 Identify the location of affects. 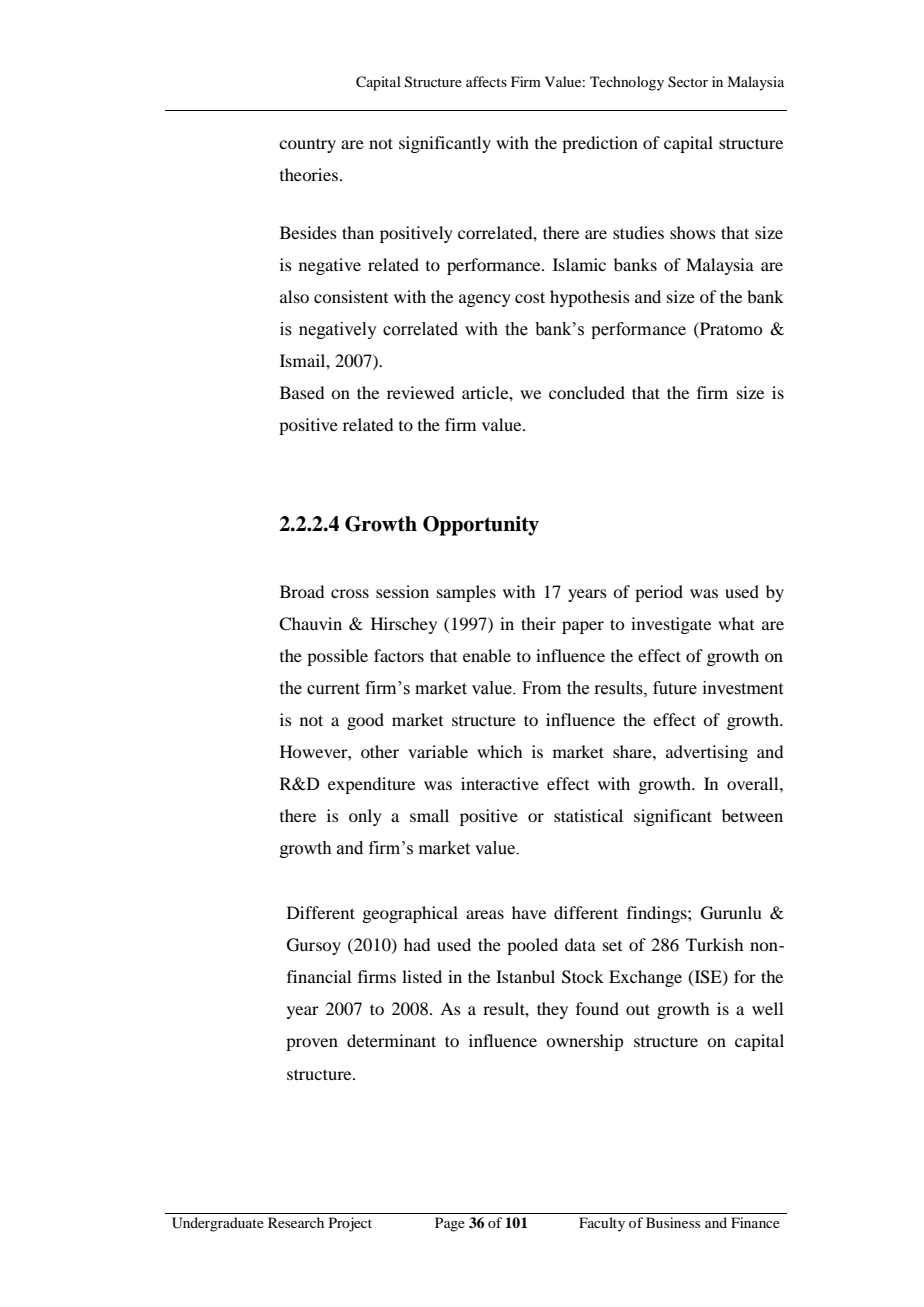
(486, 81).
